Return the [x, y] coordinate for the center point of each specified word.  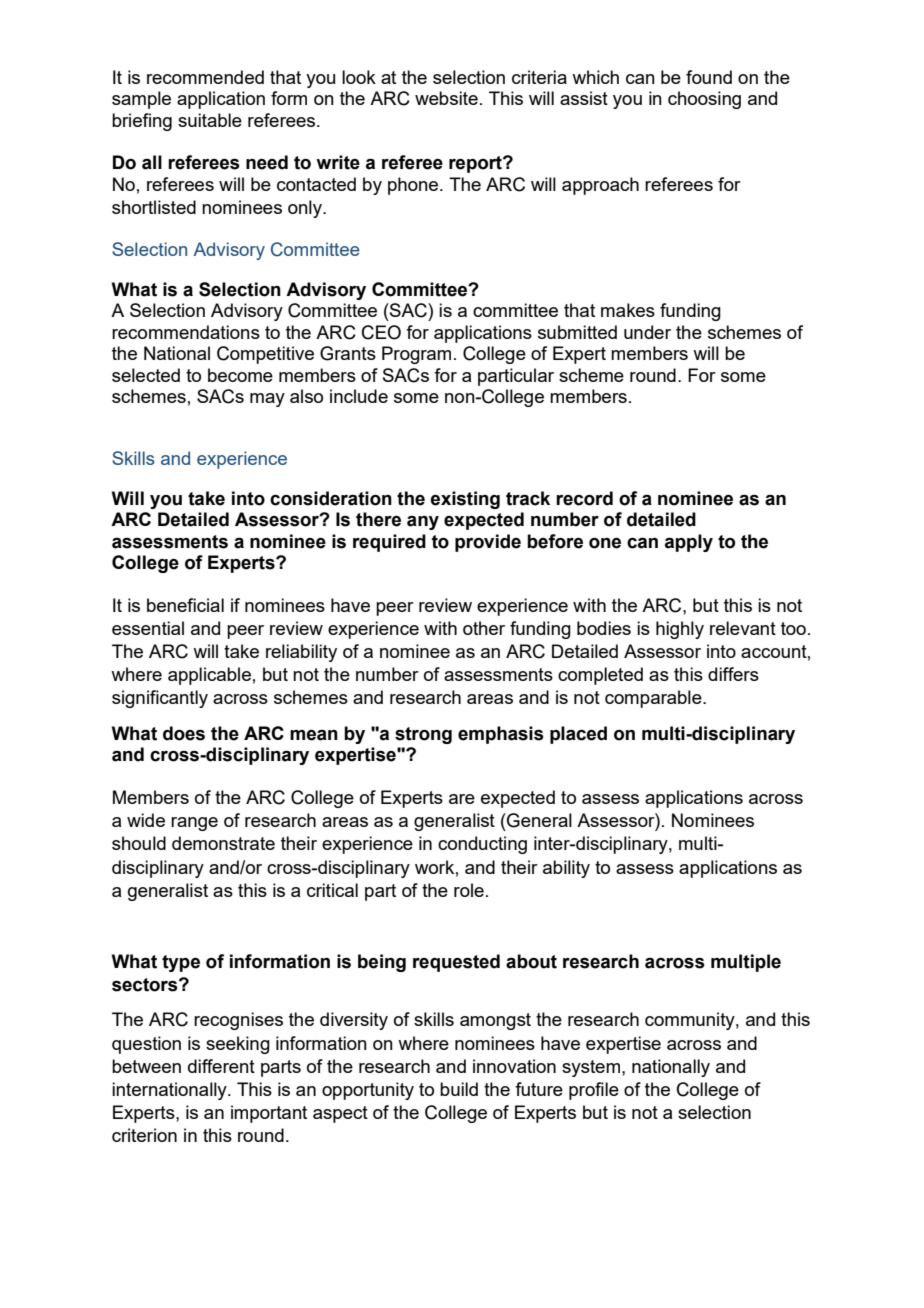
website [446, 98]
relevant [743, 628]
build [459, 1089]
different [221, 1066]
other [484, 628]
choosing [704, 100]
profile [594, 1091]
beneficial [185, 605]
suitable [210, 120]
